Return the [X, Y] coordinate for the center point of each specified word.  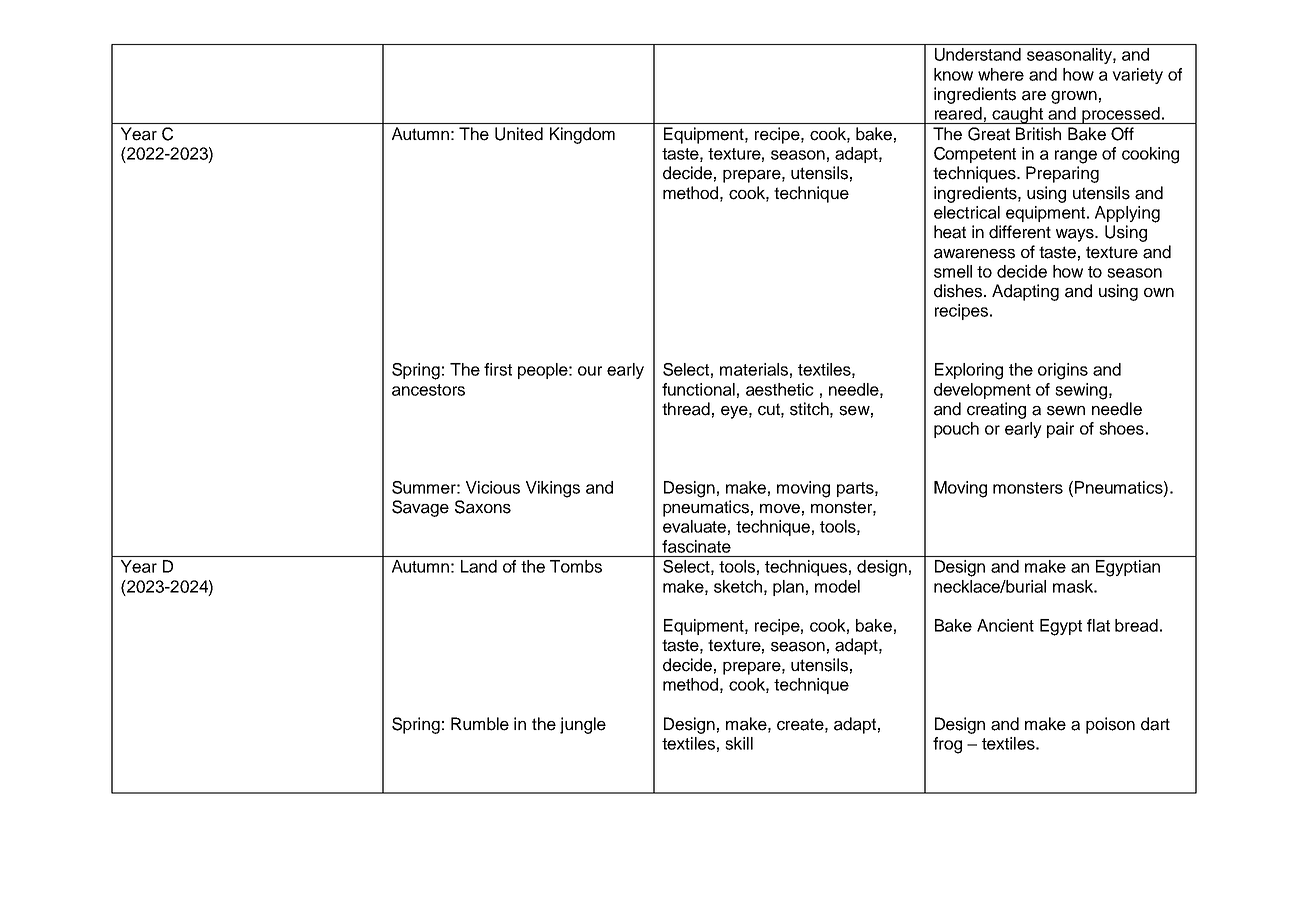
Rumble [480, 724]
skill [739, 743]
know [953, 74]
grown [1074, 97]
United [519, 134]
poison [1110, 725]
